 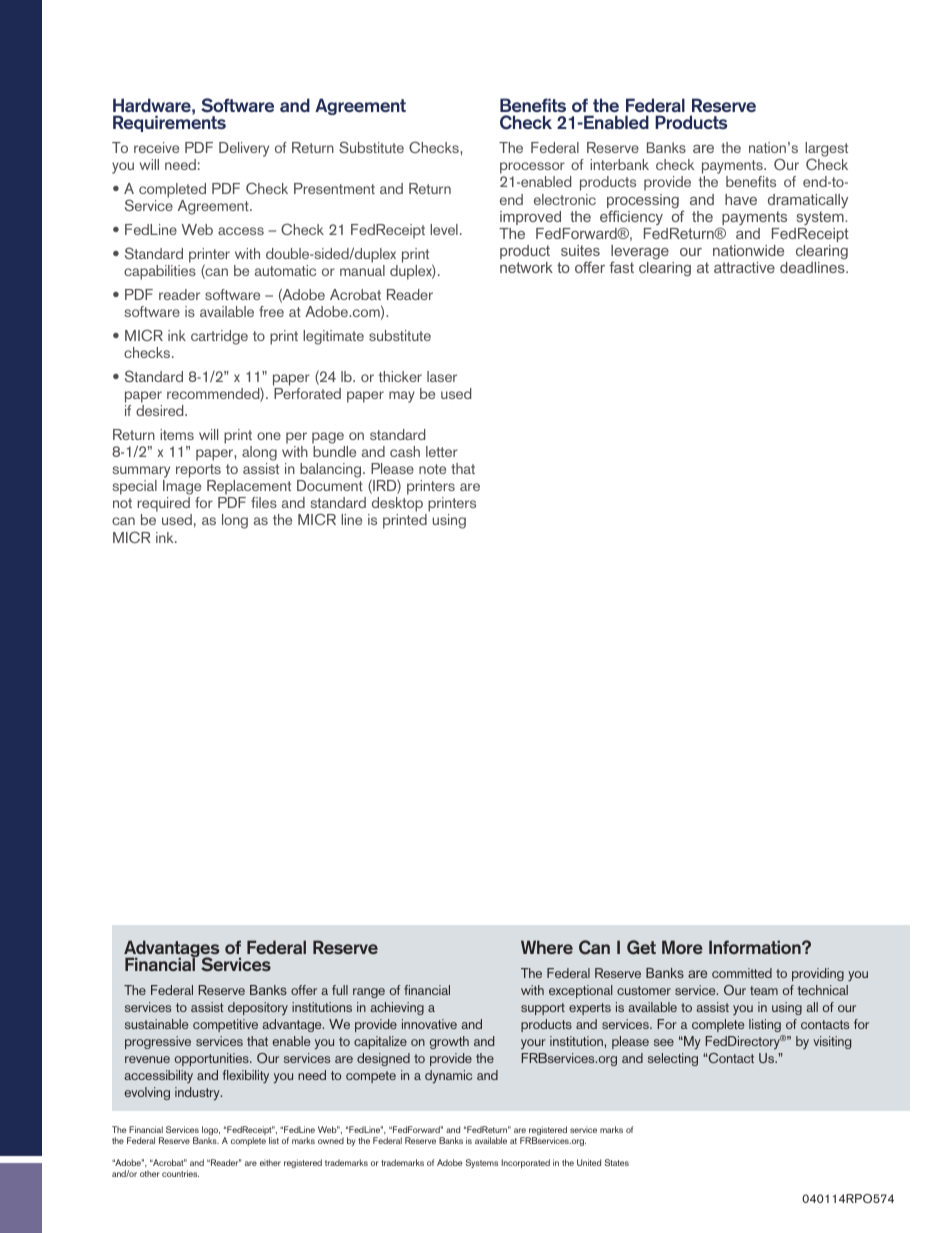 I want to click on More, so click(x=682, y=947).
